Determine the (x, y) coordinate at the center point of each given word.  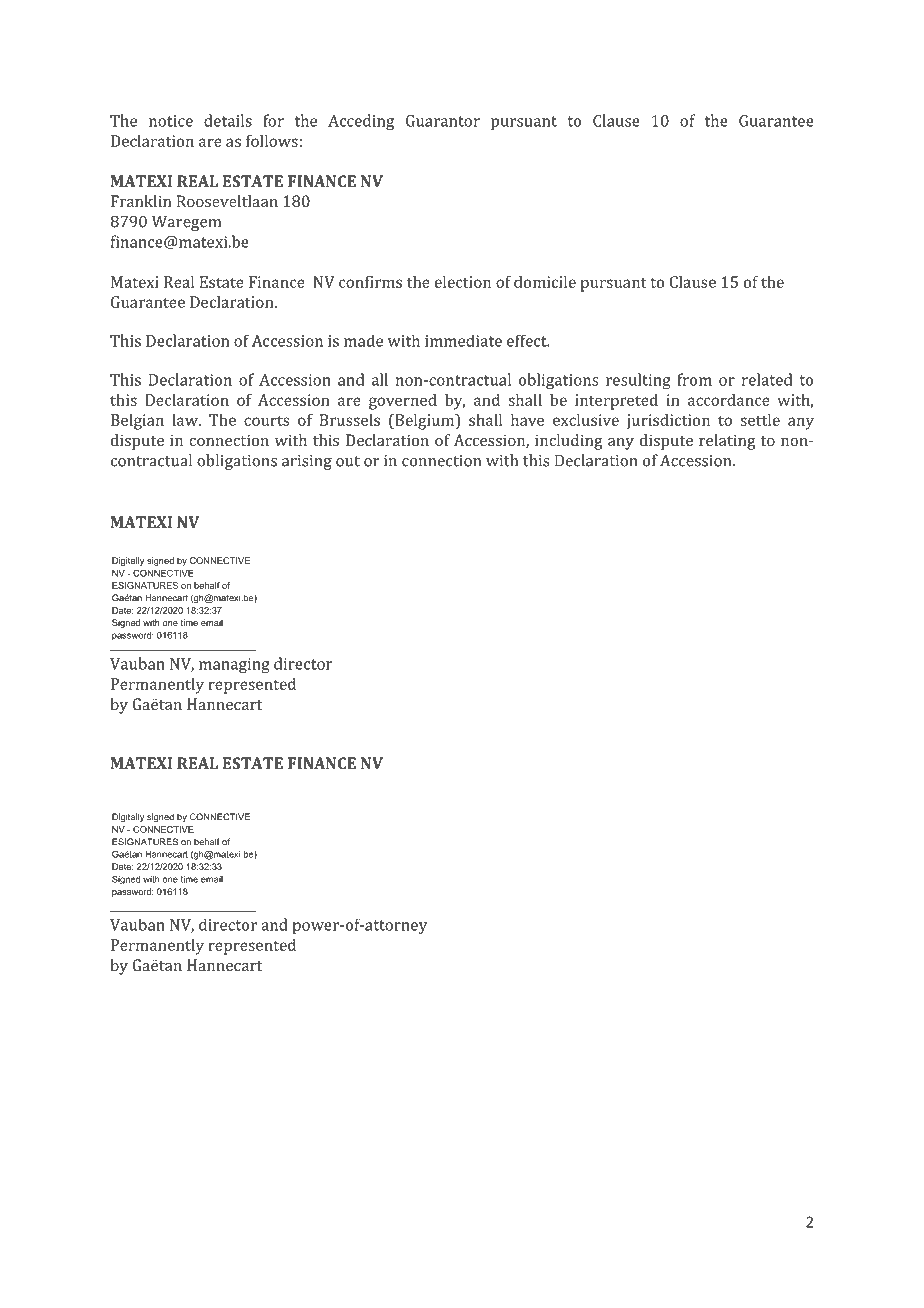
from (694, 379)
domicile (545, 282)
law (186, 420)
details (228, 120)
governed (403, 402)
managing (234, 665)
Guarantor (443, 121)
